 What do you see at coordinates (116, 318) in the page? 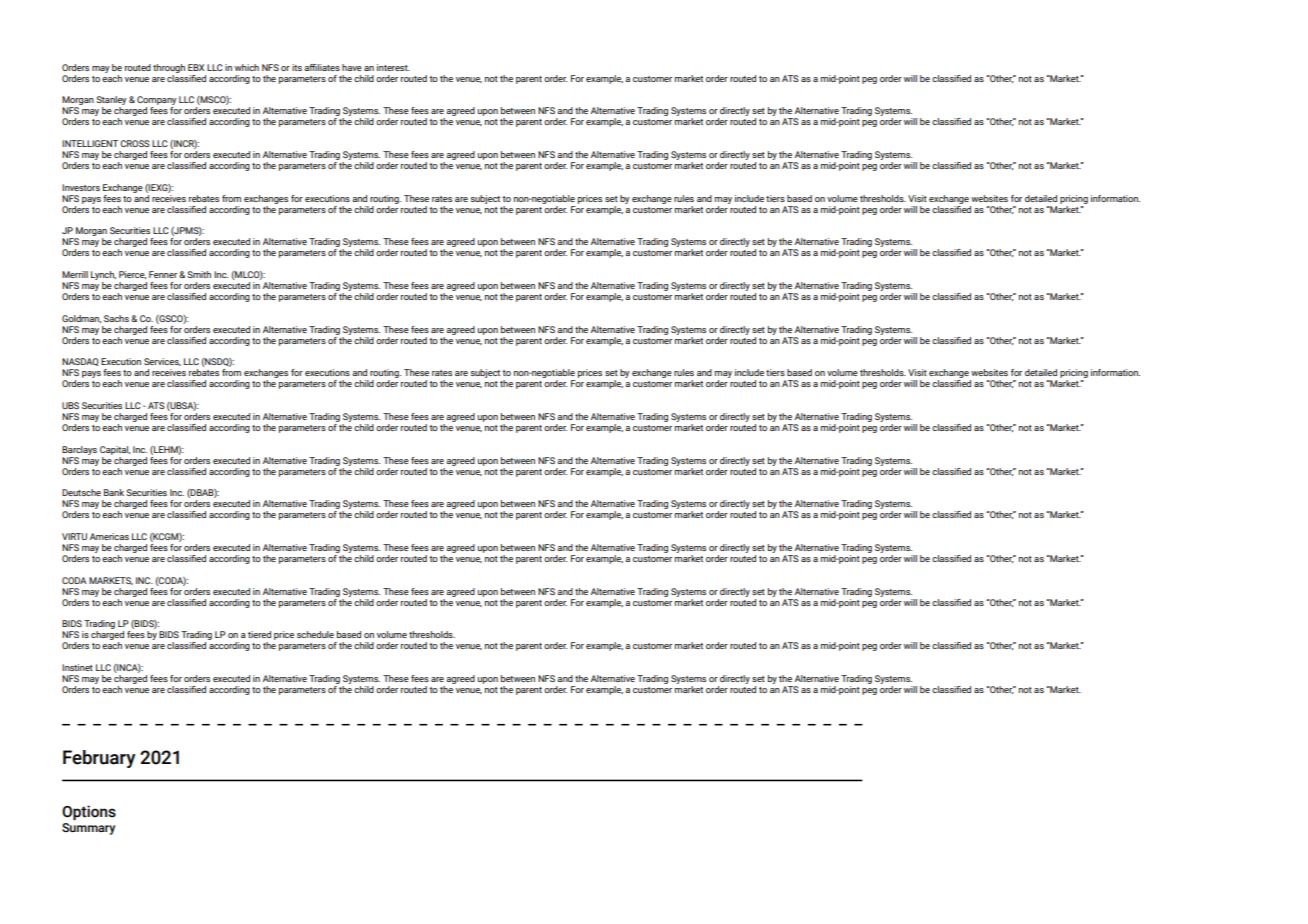
I see `Sachs` at bounding box center [116, 318].
